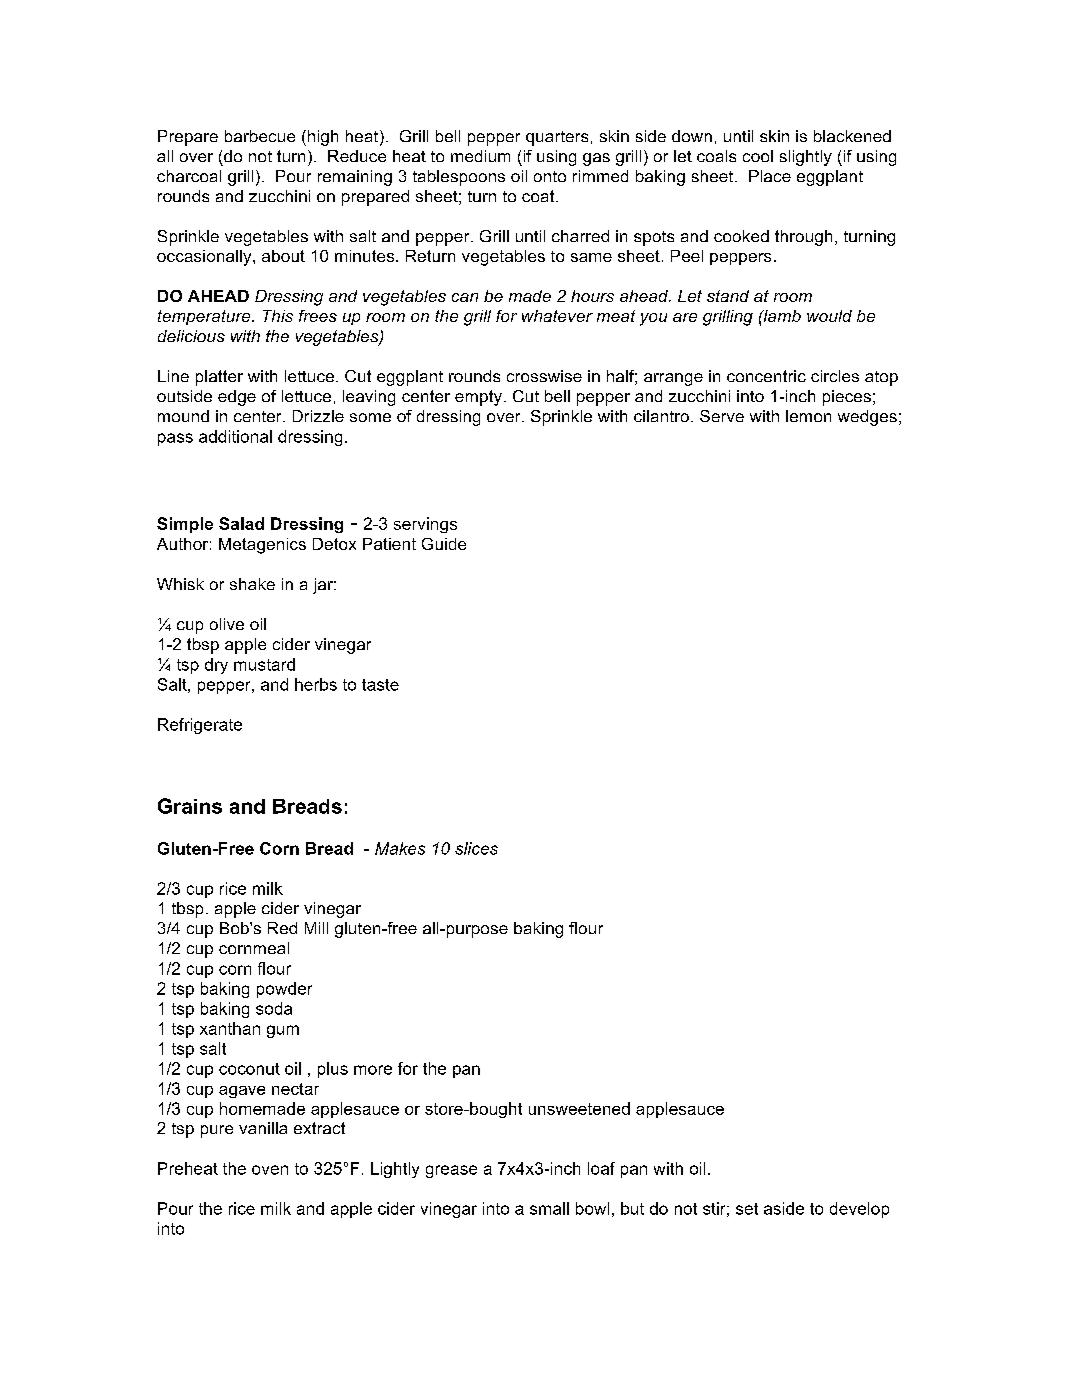  Describe the element at coordinates (770, 176) in the screenshot. I see `Place` at that location.
